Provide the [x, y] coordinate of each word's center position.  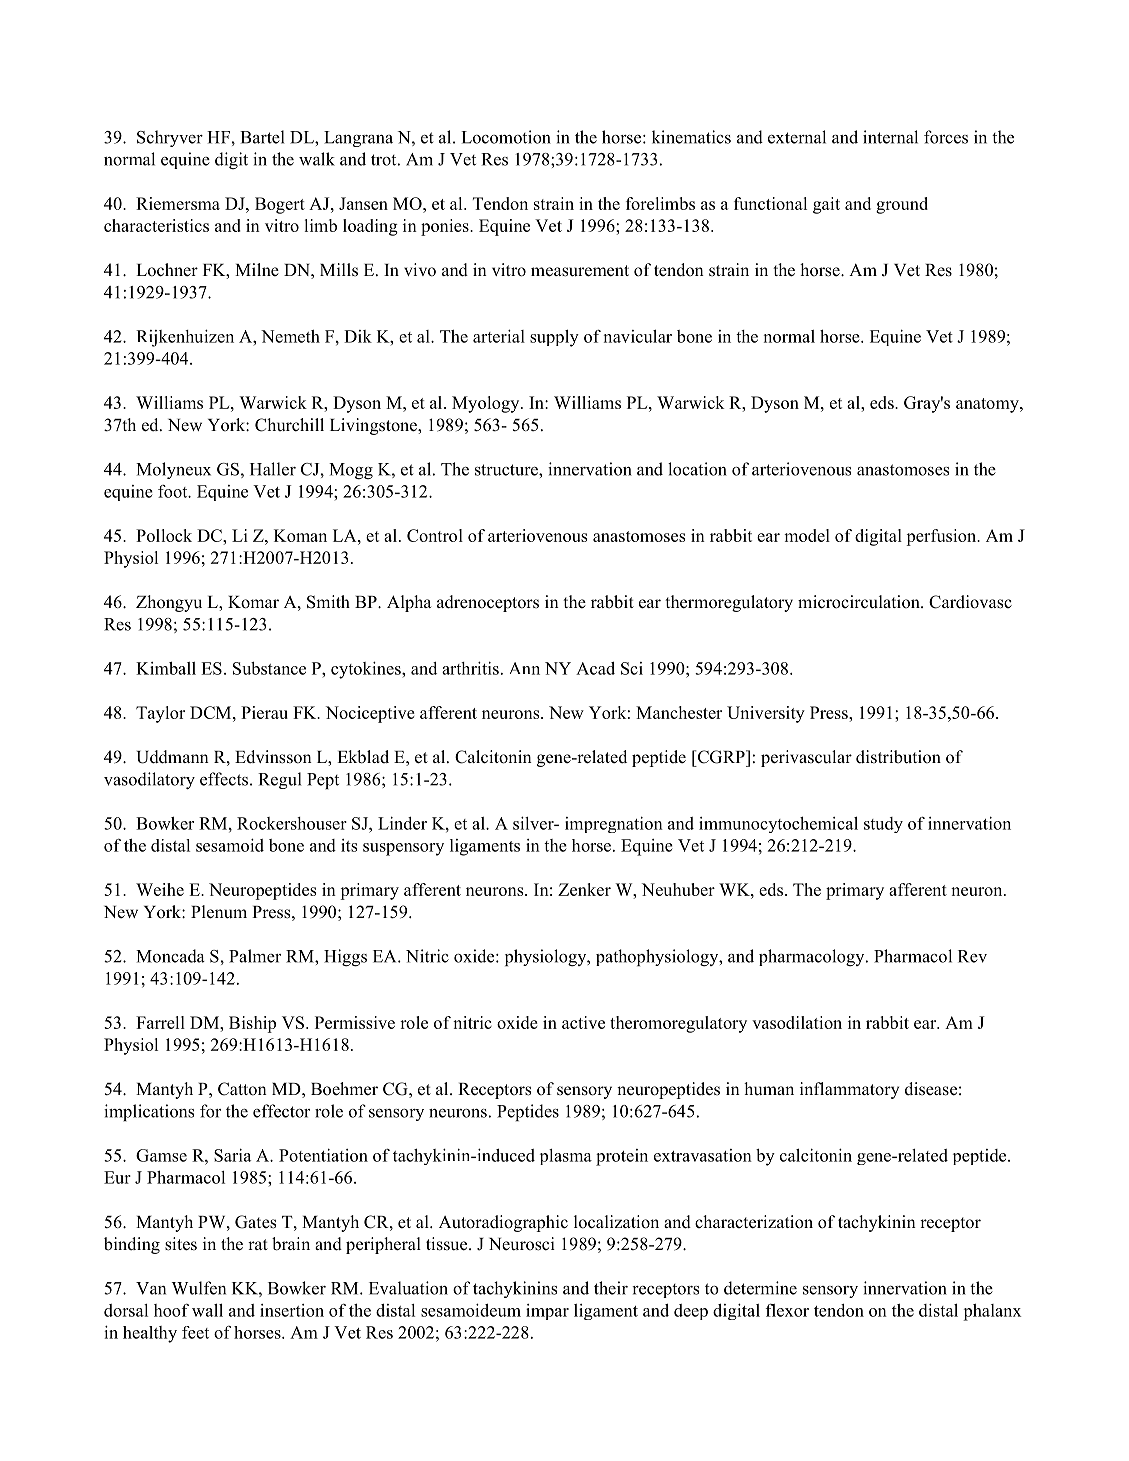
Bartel [262, 137]
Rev [972, 956]
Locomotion [506, 137]
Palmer [255, 956]
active [583, 1022]
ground [902, 205]
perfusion [942, 537]
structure [507, 470]
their [611, 1288]
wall [207, 1310]
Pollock [164, 535]
